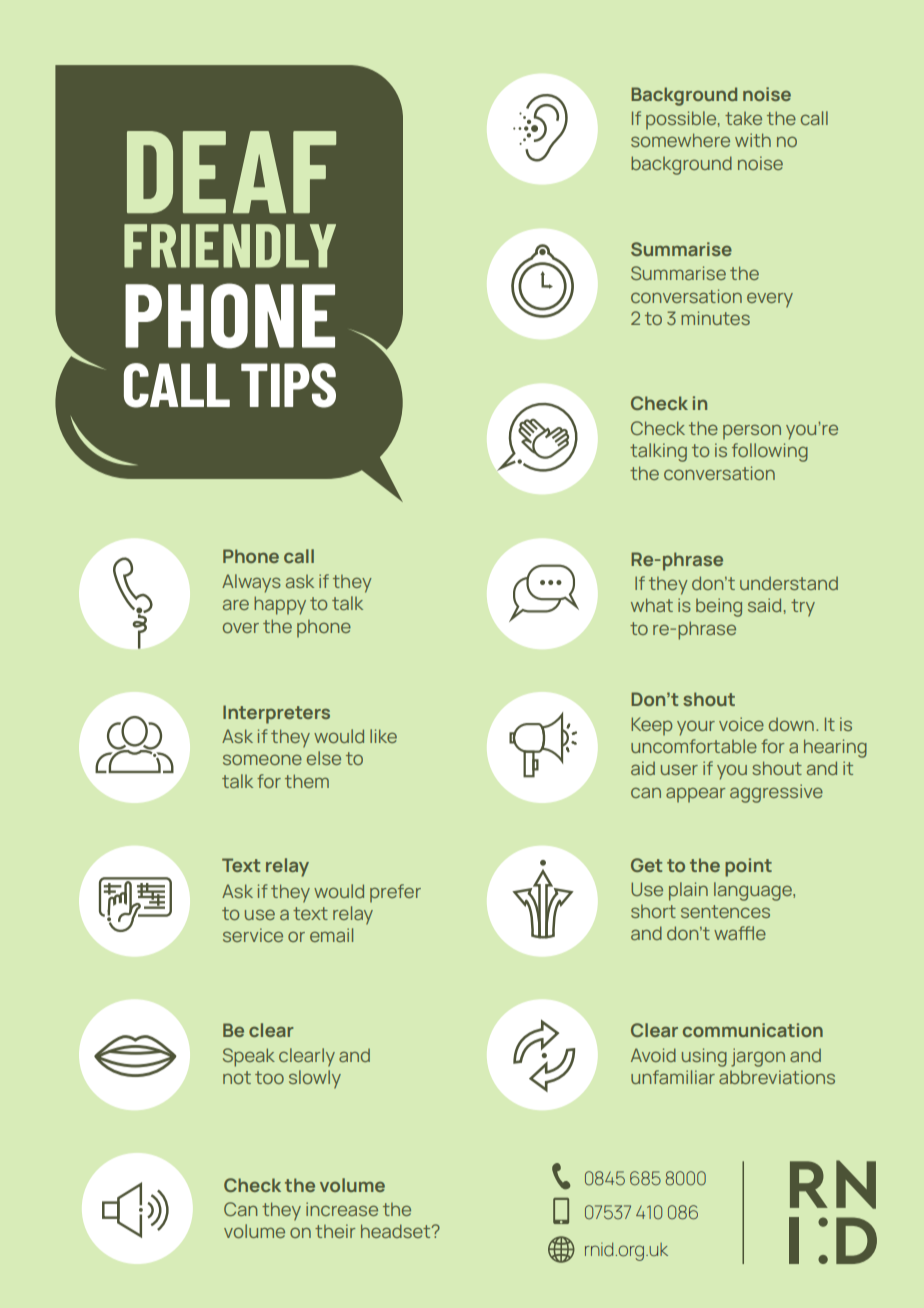  I want to click on sentences, so click(725, 911).
